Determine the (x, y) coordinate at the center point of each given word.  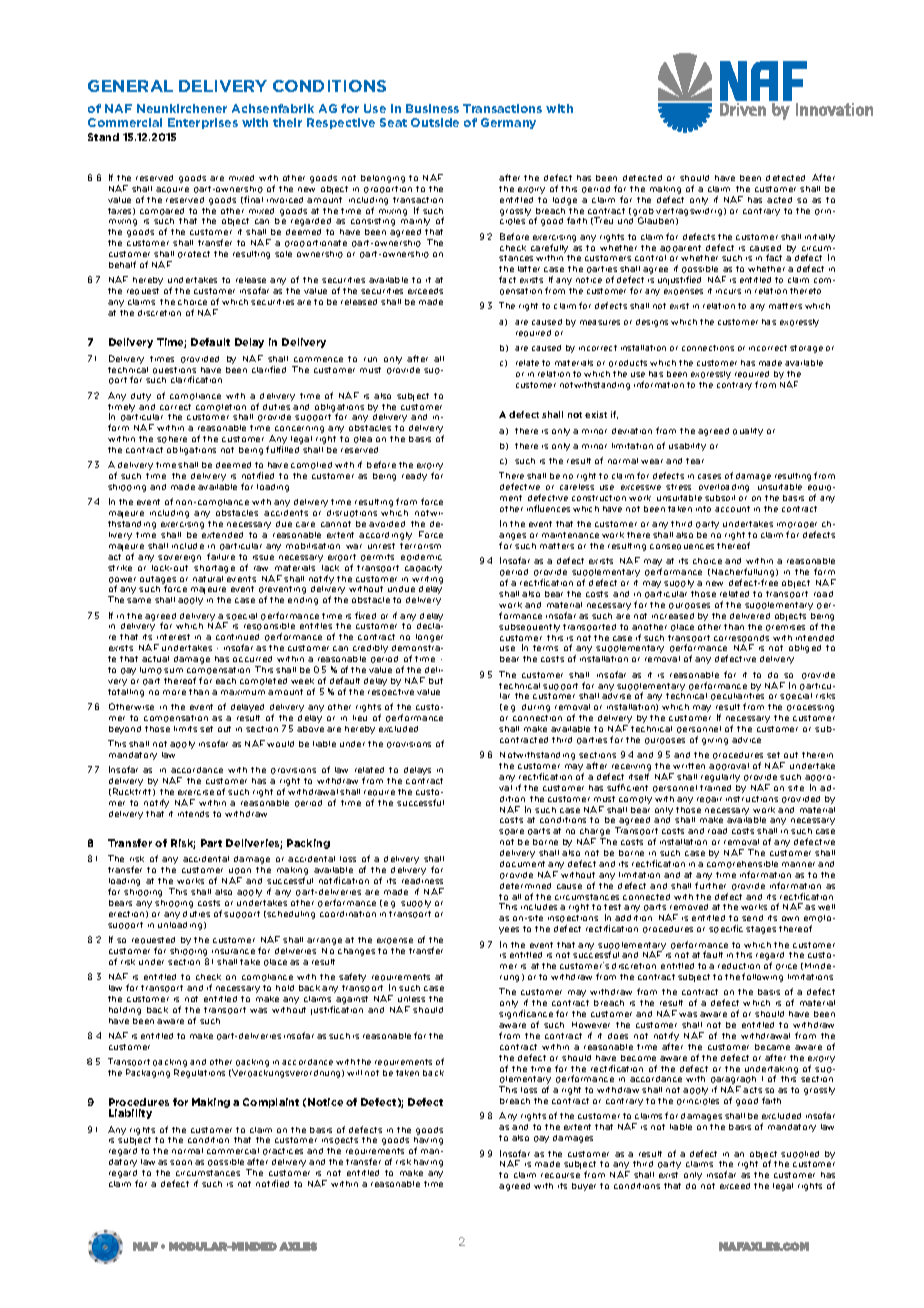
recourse (560, 1175)
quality (748, 432)
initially (820, 238)
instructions (752, 799)
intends (193, 814)
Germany (508, 123)
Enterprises (203, 123)
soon (181, 1162)
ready (414, 477)
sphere (172, 439)
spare (511, 832)
